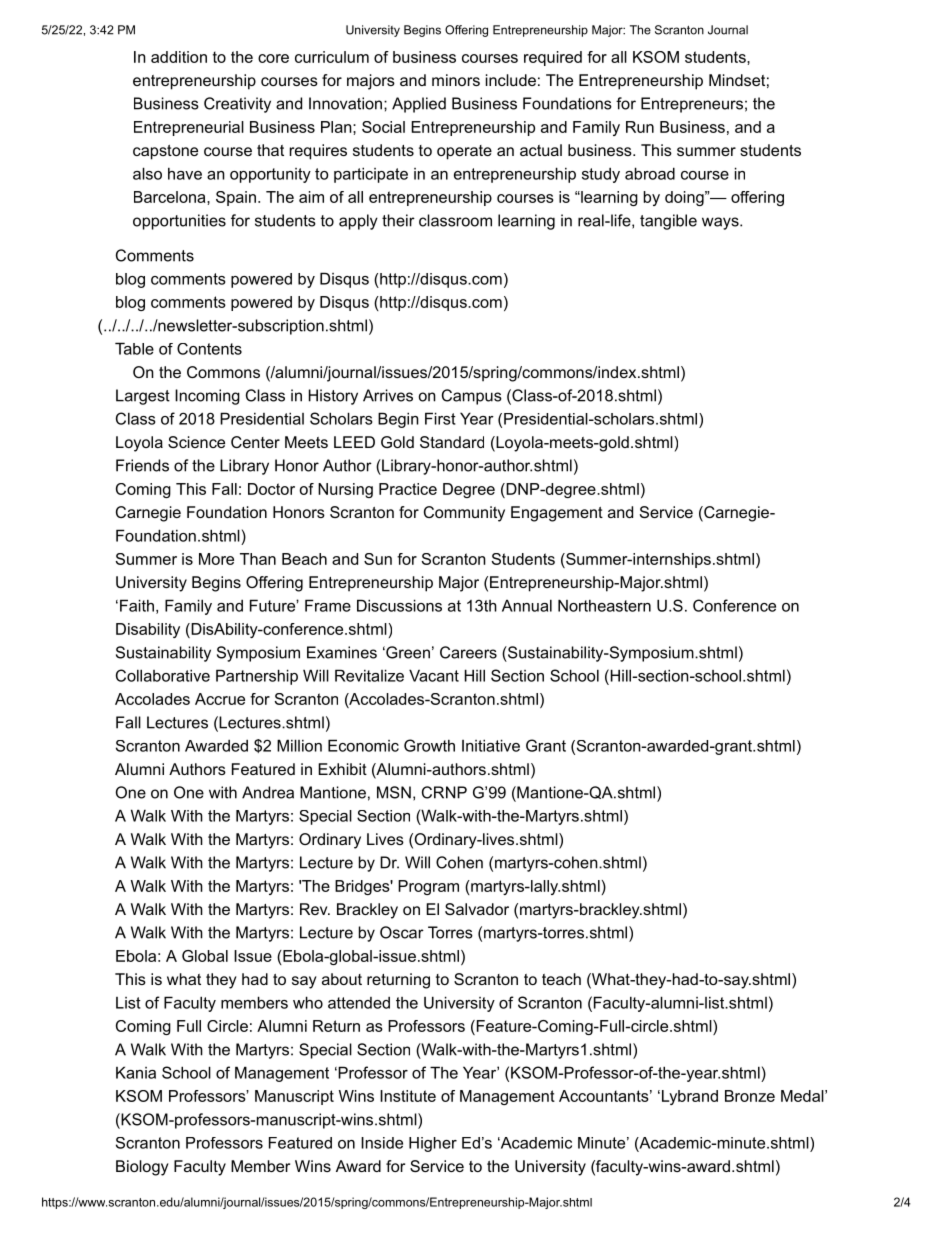  What do you see at coordinates (209, 349) in the screenshot?
I see `Contents` at bounding box center [209, 349].
